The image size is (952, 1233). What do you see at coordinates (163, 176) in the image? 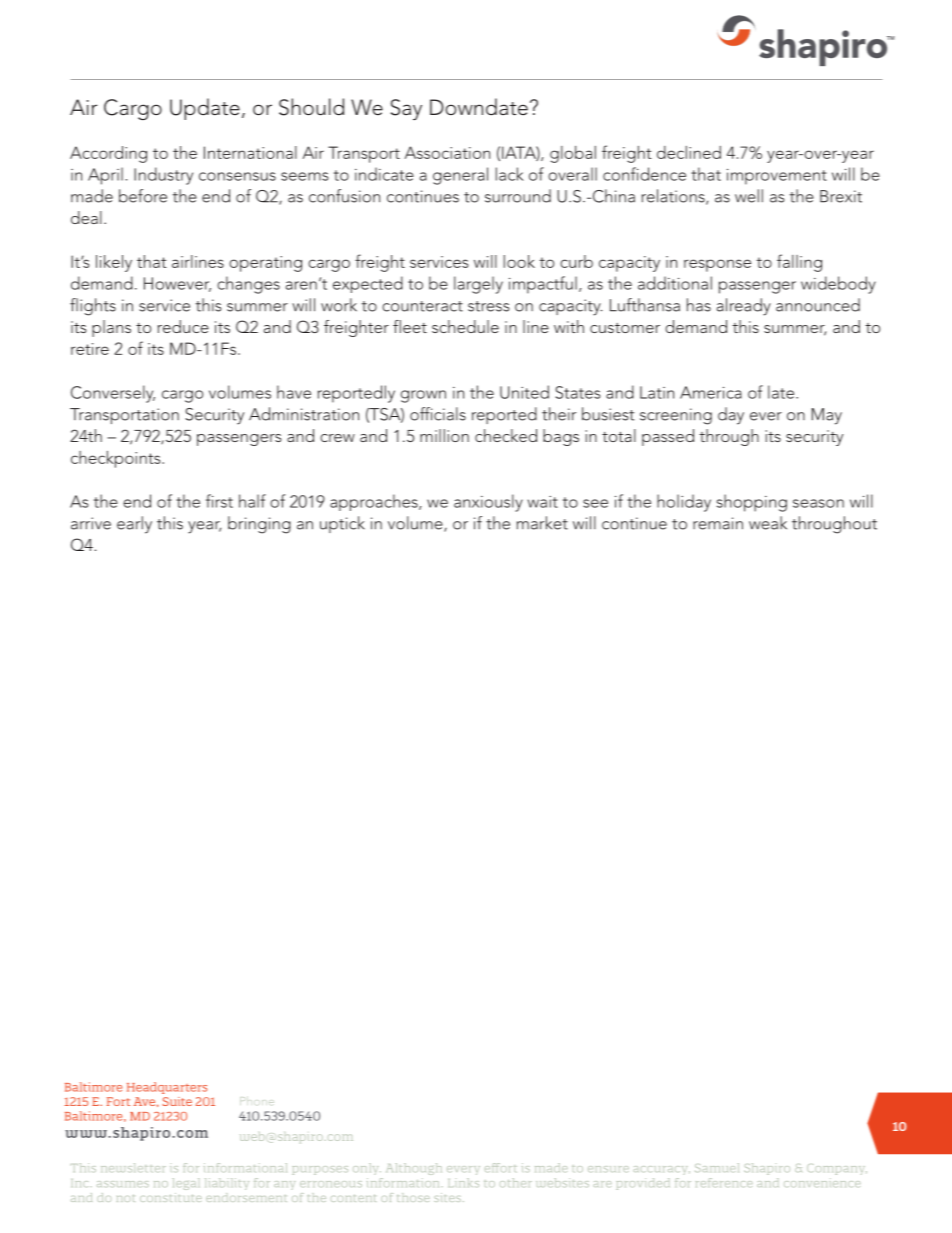
I see `Industry` at bounding box center [163, 176].
